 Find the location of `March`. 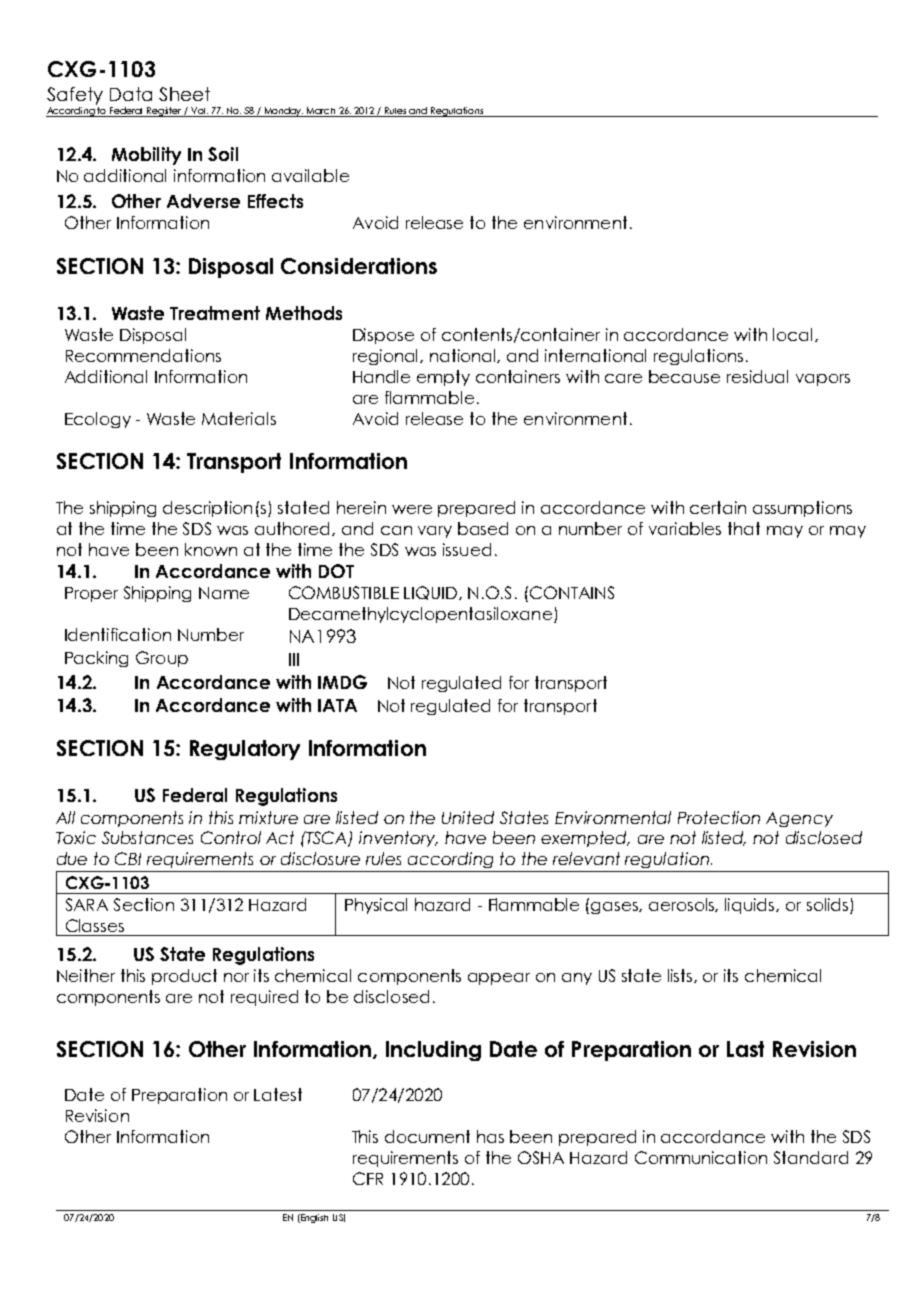

March is located at coordinates (321, 112).
